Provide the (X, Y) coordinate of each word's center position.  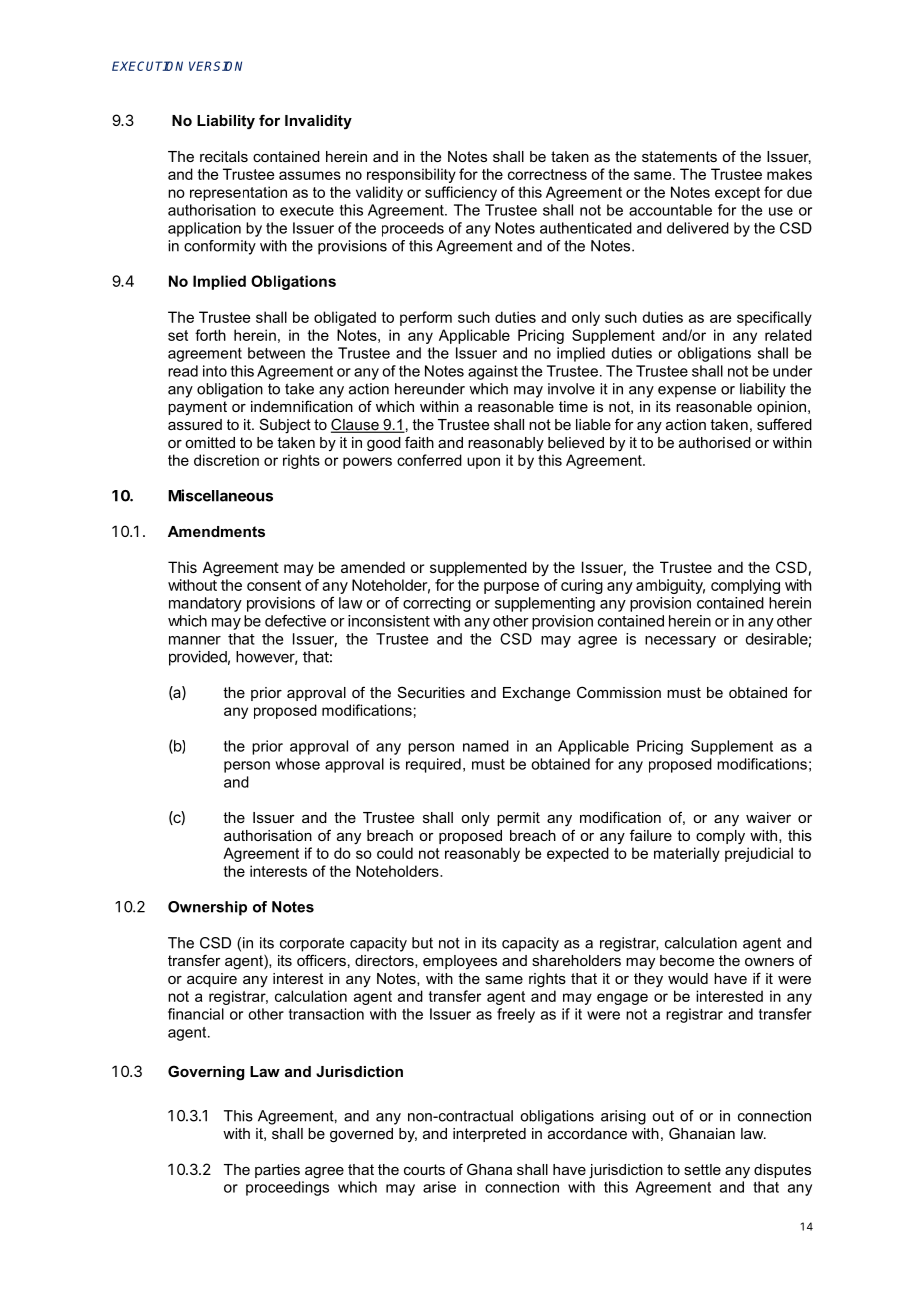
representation (238, 193)
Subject (285, 426)
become (687, 960)
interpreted (489, 1135)
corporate (312, 944)
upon (483, 463)
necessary (680, 642)
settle (702, 1169)
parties (277, 1171)
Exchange (536, 694)
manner (195, 640)
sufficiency (461, 193)
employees (460, 962)
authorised (715, 442)
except (737, 194)
